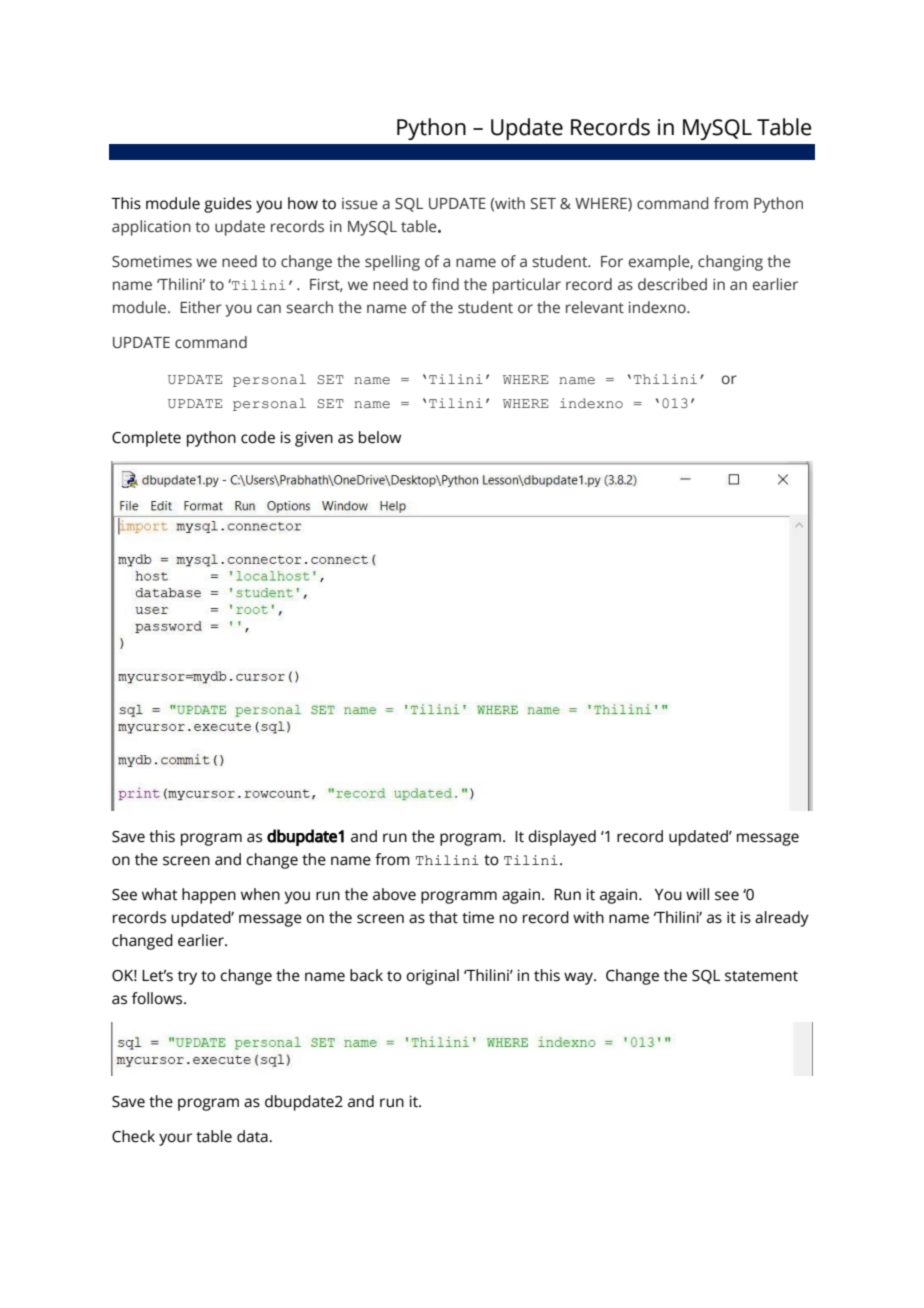  I want to click on code, so click(258, 437).
